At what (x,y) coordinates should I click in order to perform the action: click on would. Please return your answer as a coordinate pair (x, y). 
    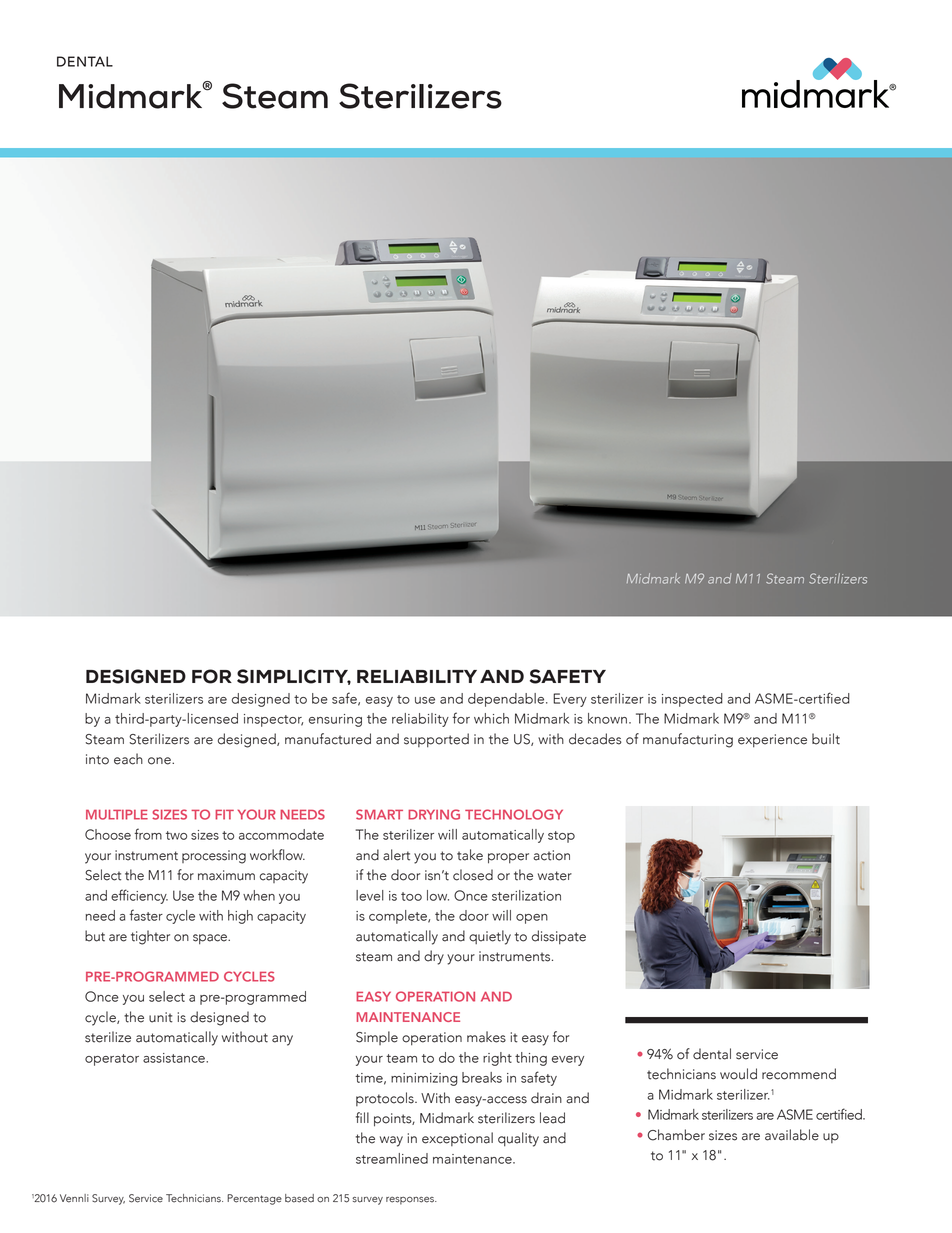
    Looking at the image, I should click on (738, 1074).
